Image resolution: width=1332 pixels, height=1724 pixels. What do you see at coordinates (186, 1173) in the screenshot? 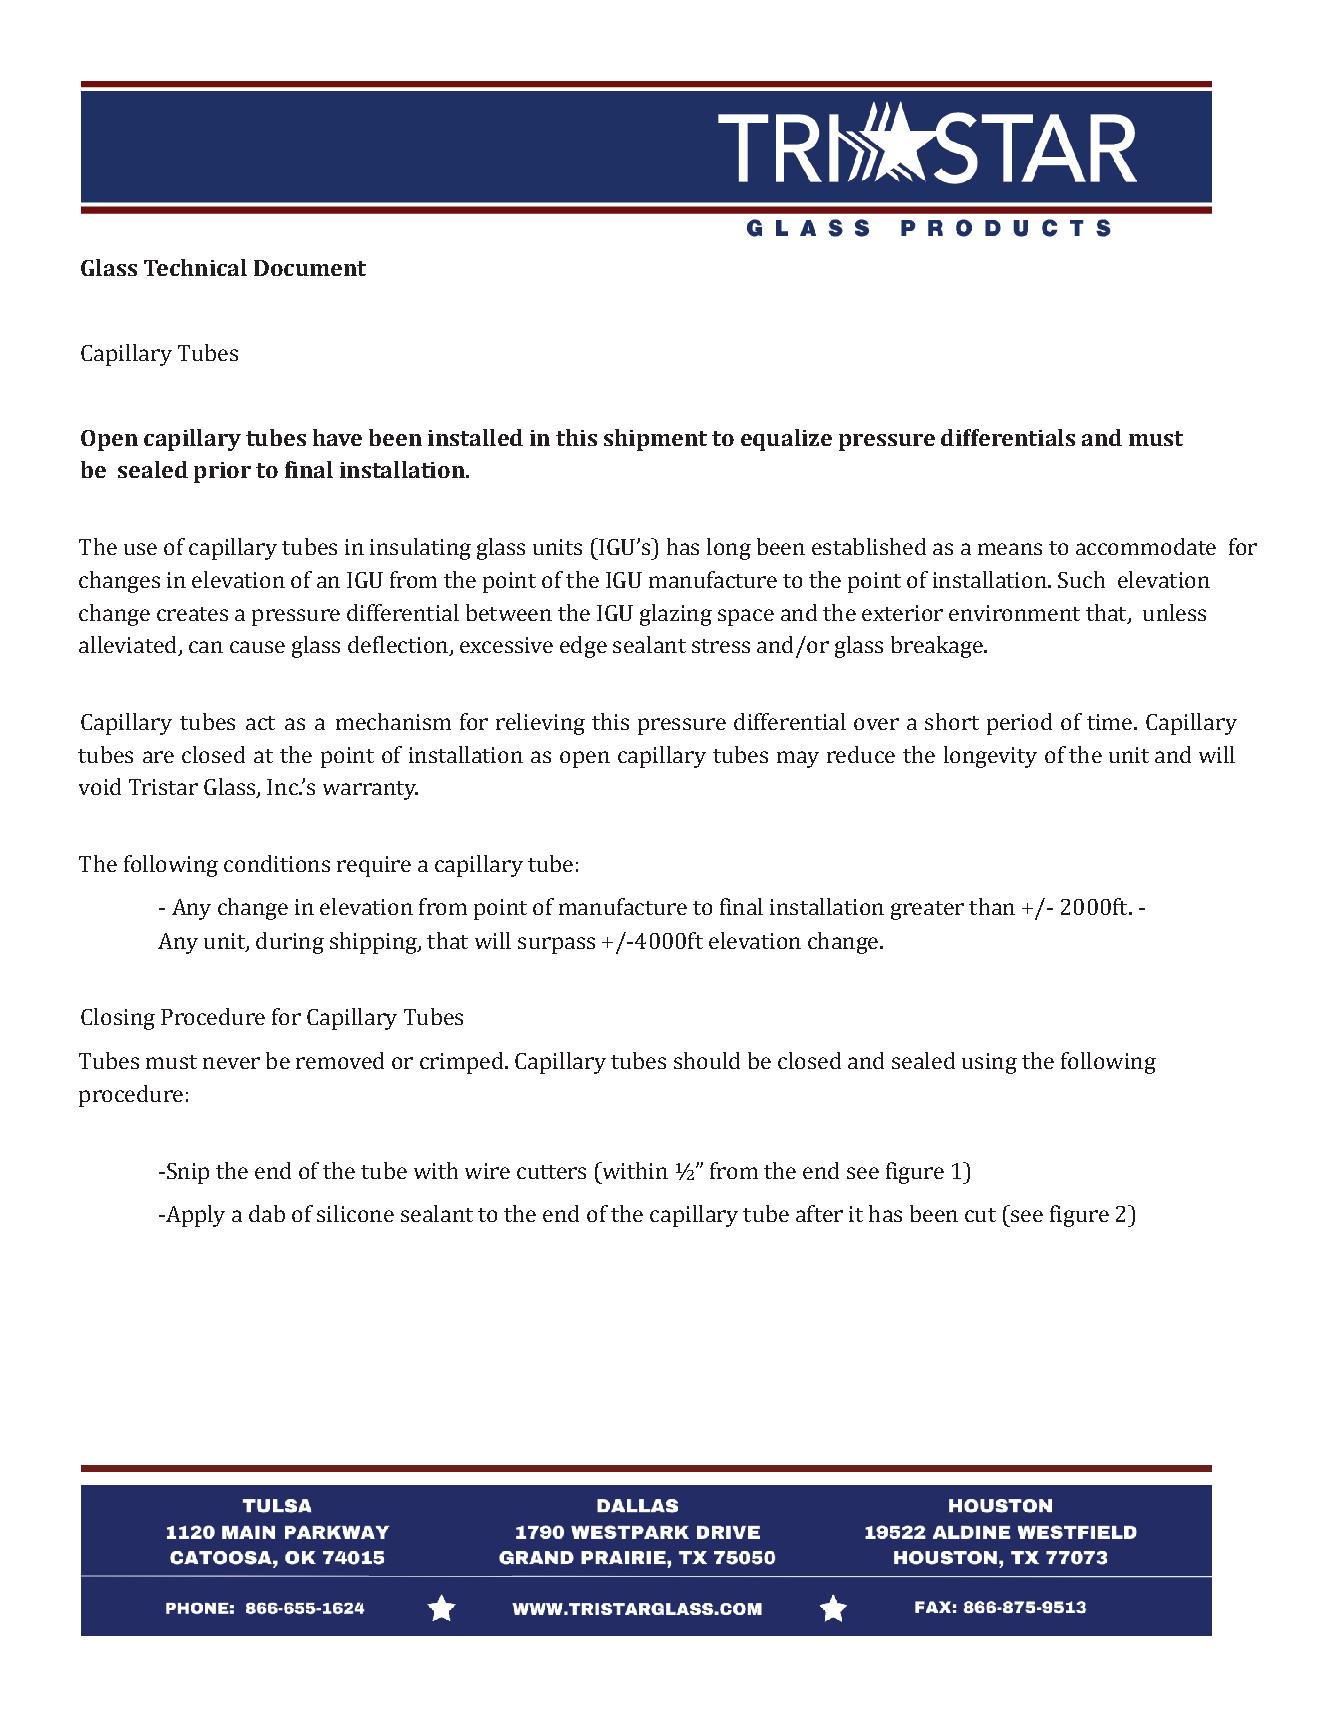
I see `Snip` at bounding box center [186, 1173].
